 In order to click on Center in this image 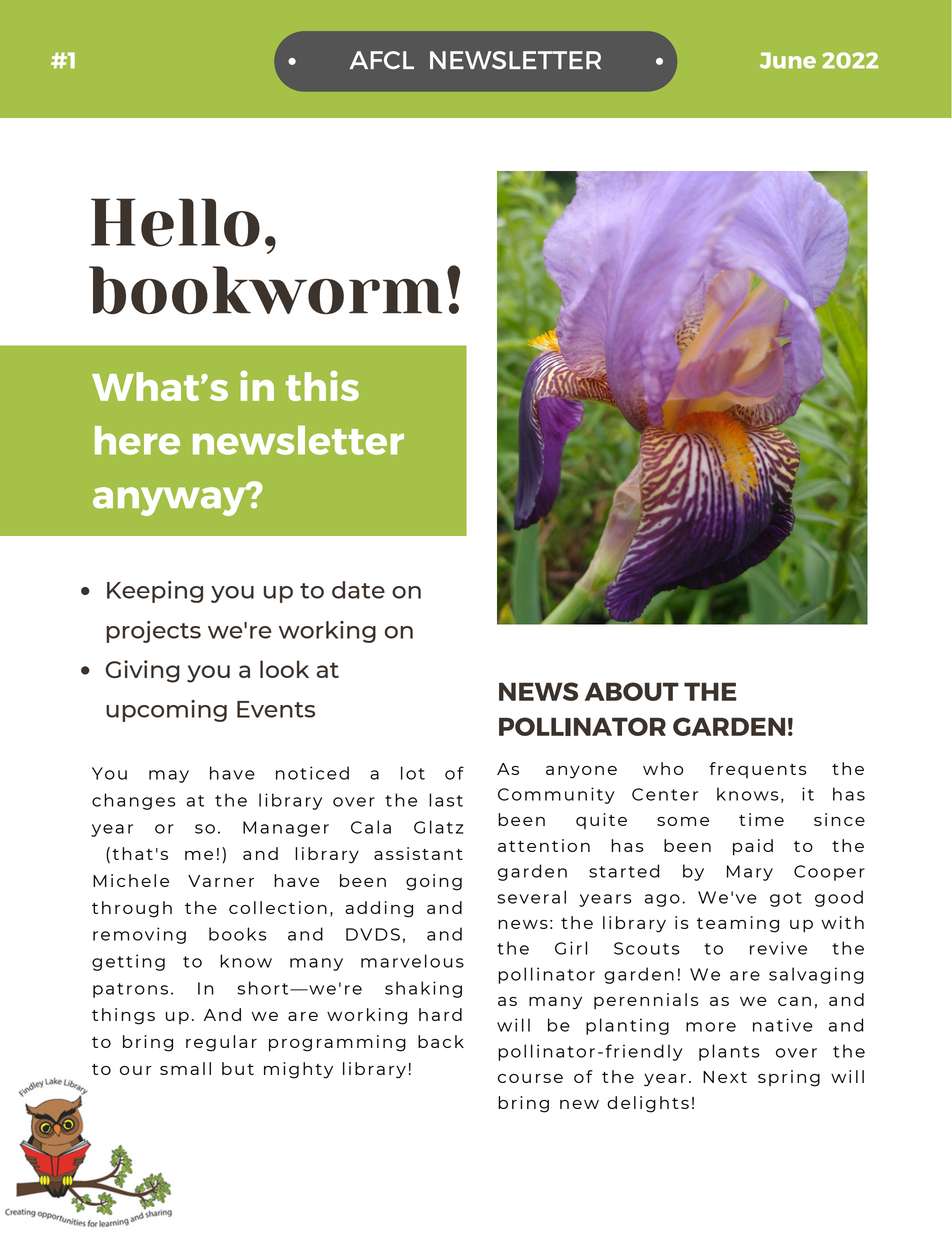, I will do `click(665, 794)`.
